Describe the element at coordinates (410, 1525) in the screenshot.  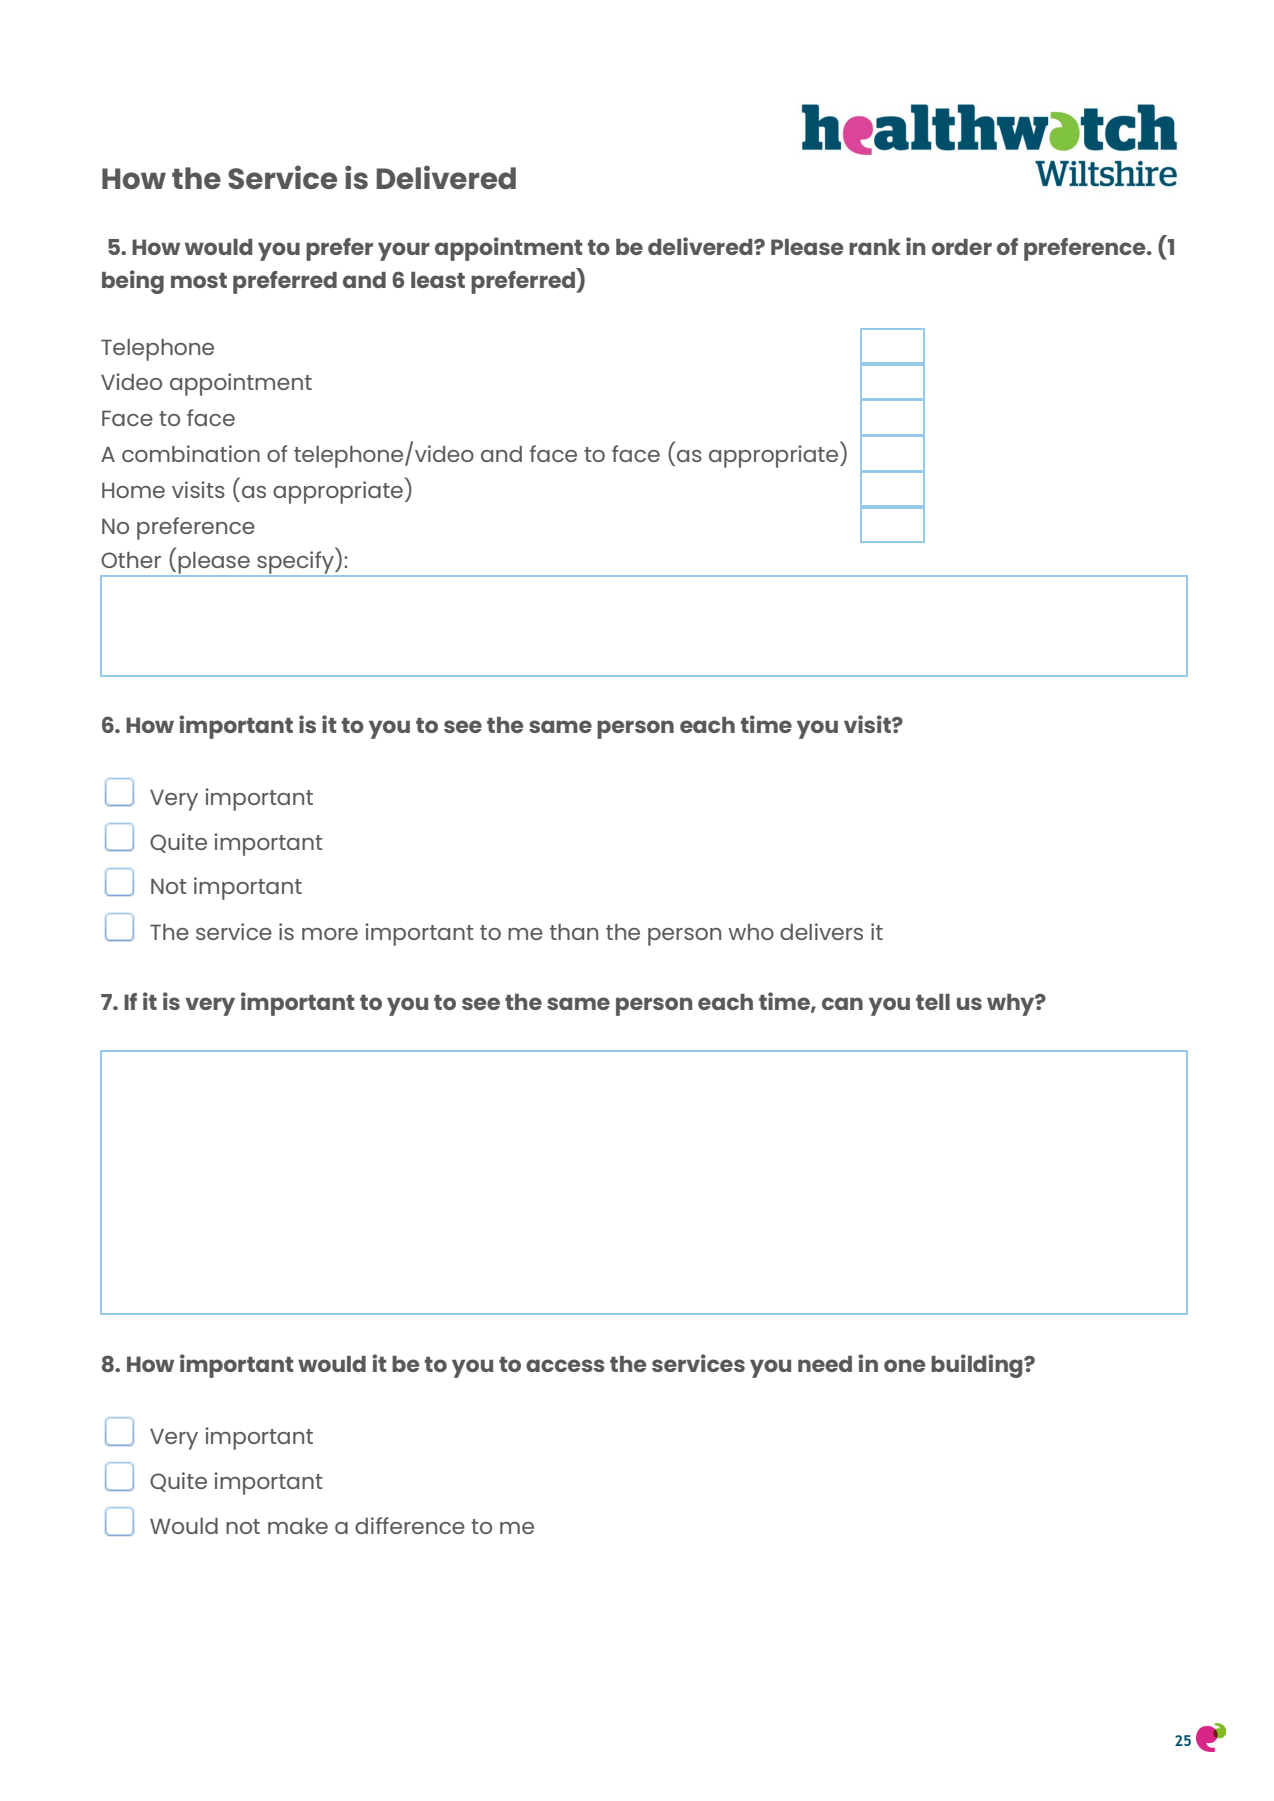
I see `difference` at that location.
